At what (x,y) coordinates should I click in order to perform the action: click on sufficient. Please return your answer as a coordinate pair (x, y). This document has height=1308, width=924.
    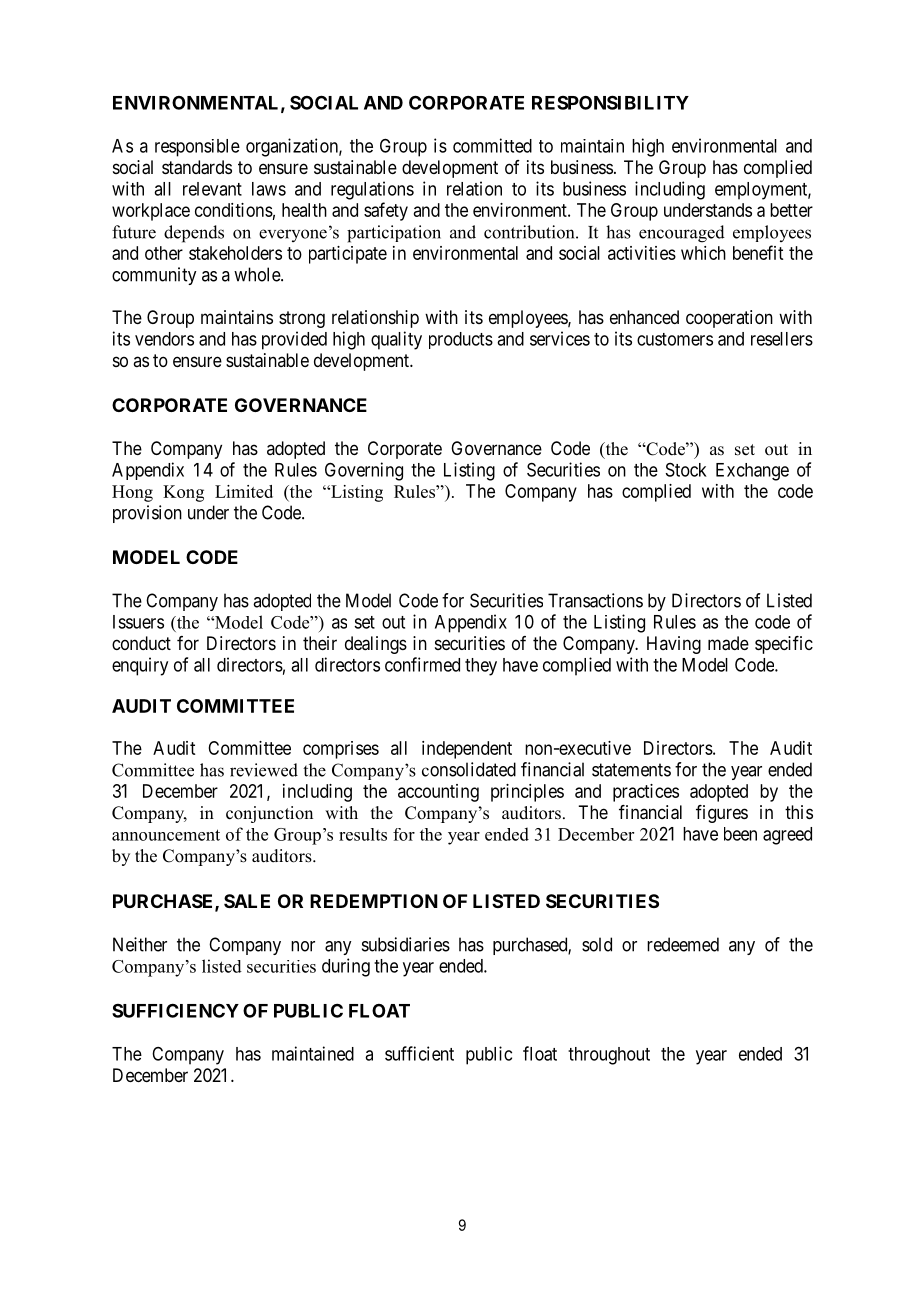
    Looking at the image, I should click on (419, 1053).
